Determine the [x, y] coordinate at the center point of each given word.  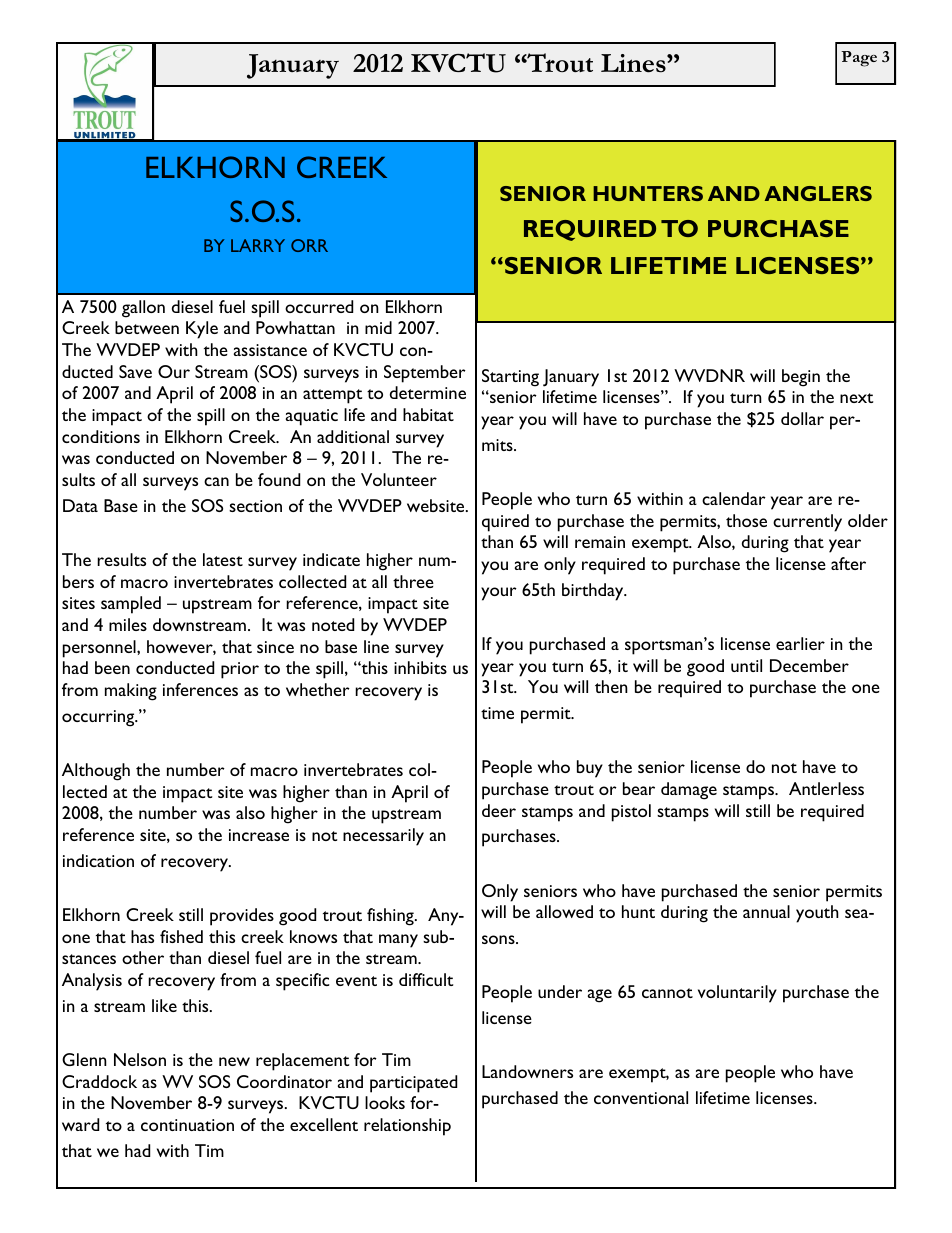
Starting [510, 378]
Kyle [202, 330]
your [499, 594]
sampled [131, 605]
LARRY [258, 245]
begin [801, 378]
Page [859, 59]
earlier [800, 643]
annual [766, 911]
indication [98, 860]
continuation [187, 1125]
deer [499, 810]
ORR [309, 245]
